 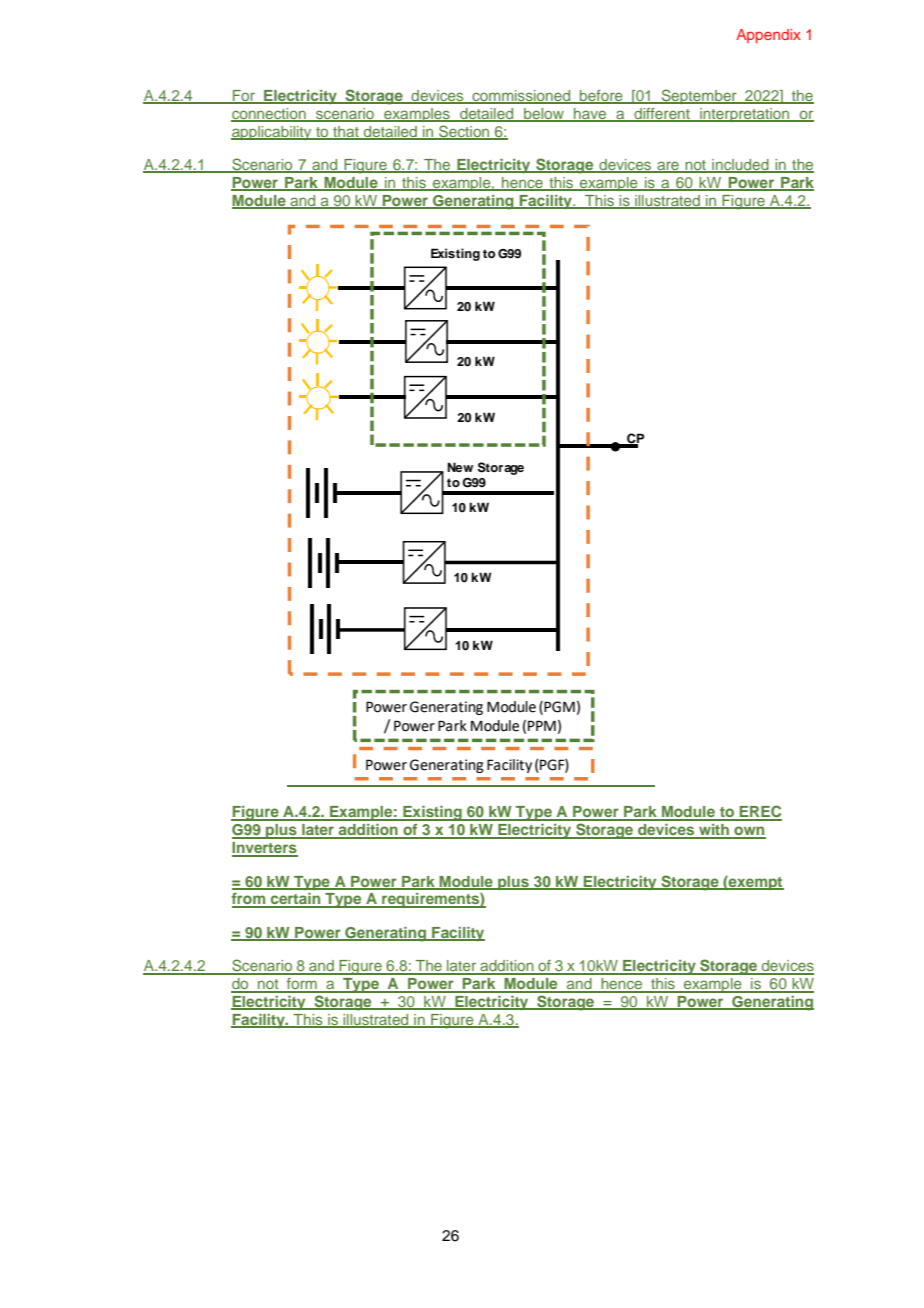 What do you see at coordinates (745, 115) in the image?
I see `interpretation` at bounding box center [745, 115].
